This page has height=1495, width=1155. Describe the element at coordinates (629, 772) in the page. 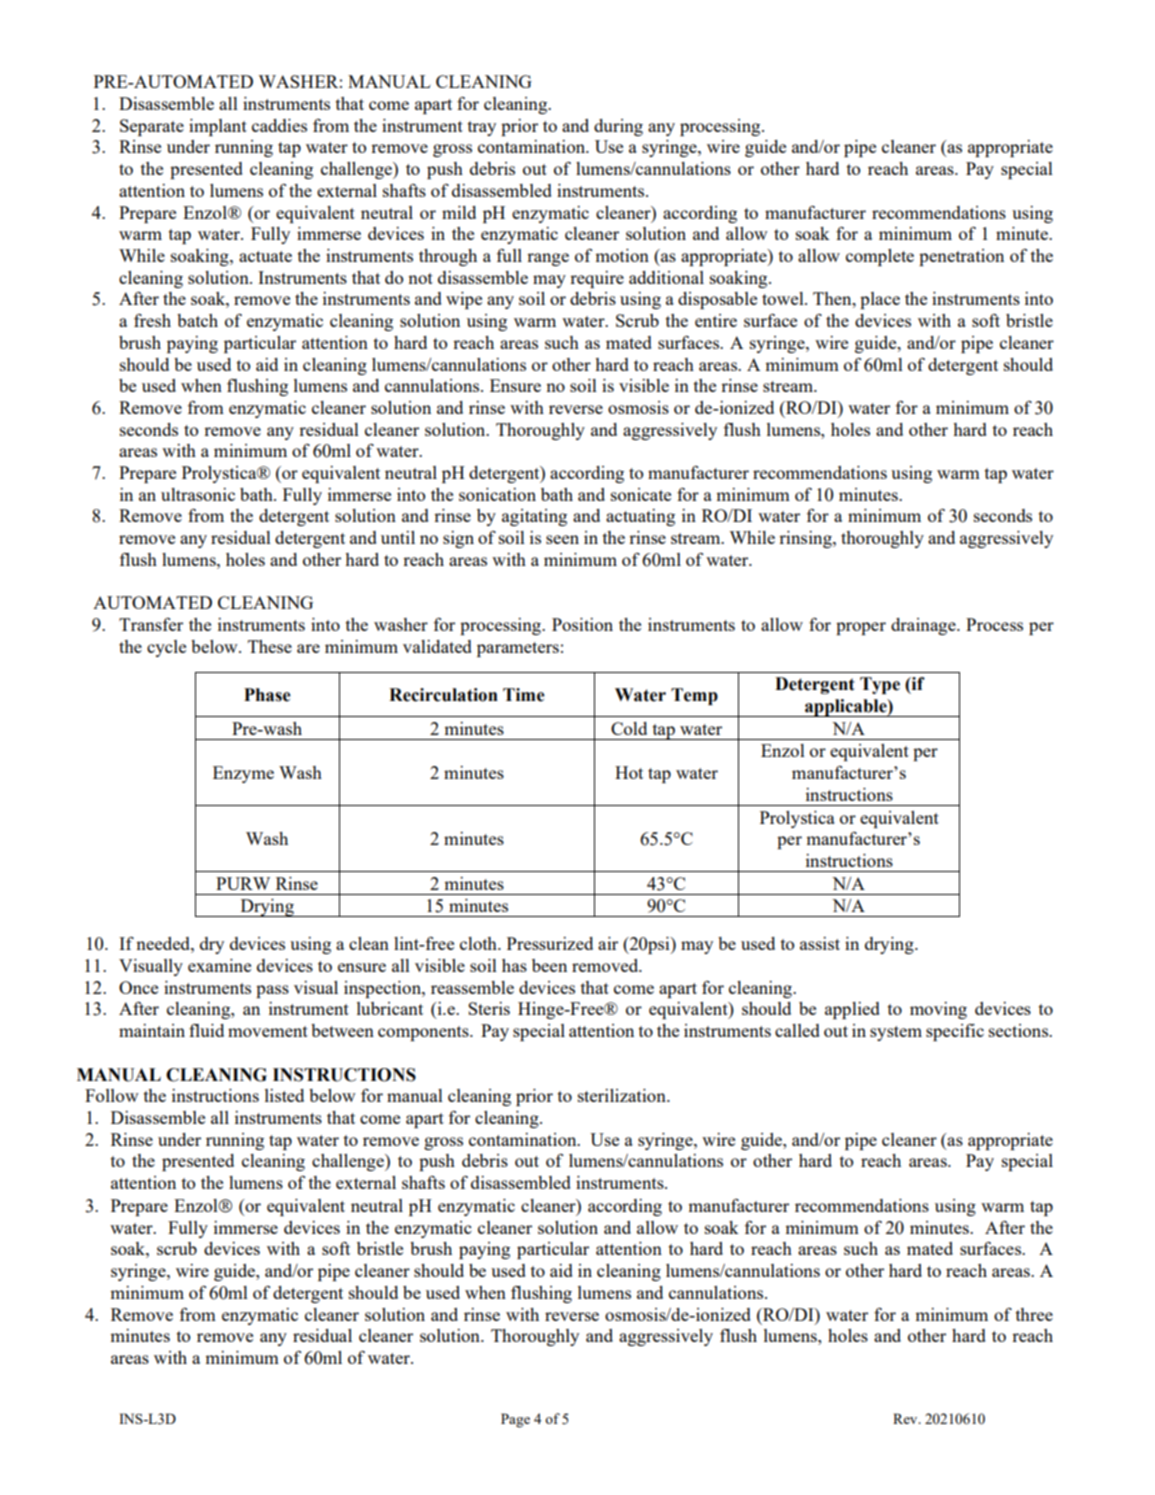

I see `Hot` at that location.
